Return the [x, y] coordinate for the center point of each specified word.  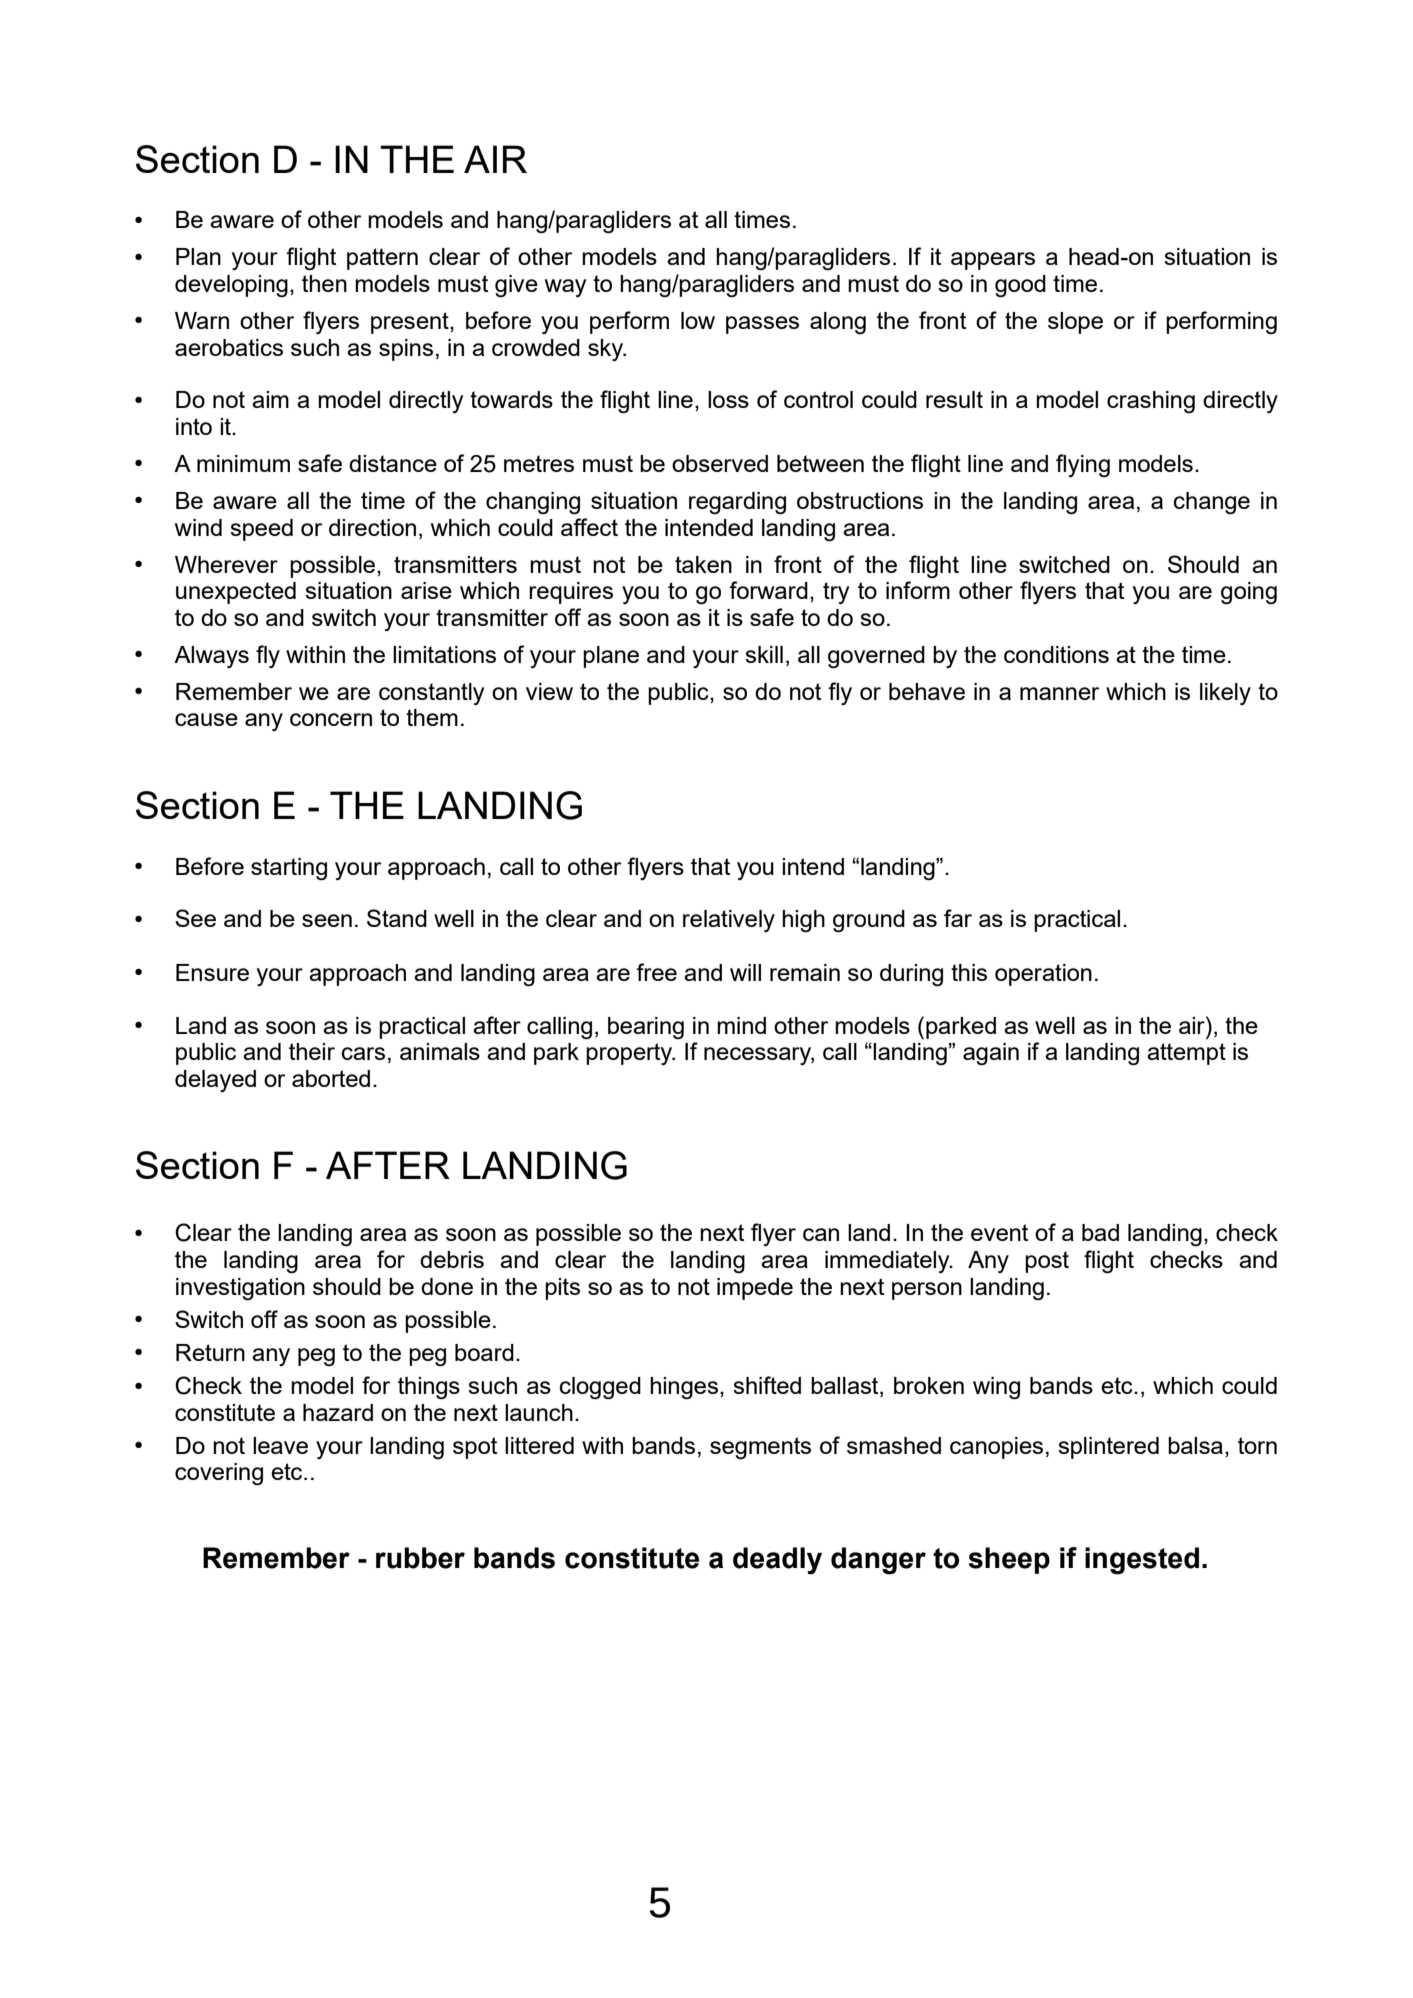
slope [1075, 323]
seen [327, 920]
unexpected [236, 593]
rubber [420, 1558]
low [698, 320]
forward [768, 590]
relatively [729, 921]
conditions [1056, 654]
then [324, 283]
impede [755, 1289]
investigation [240, 1289]
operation [1043, 975]
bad [1100, 1232]
